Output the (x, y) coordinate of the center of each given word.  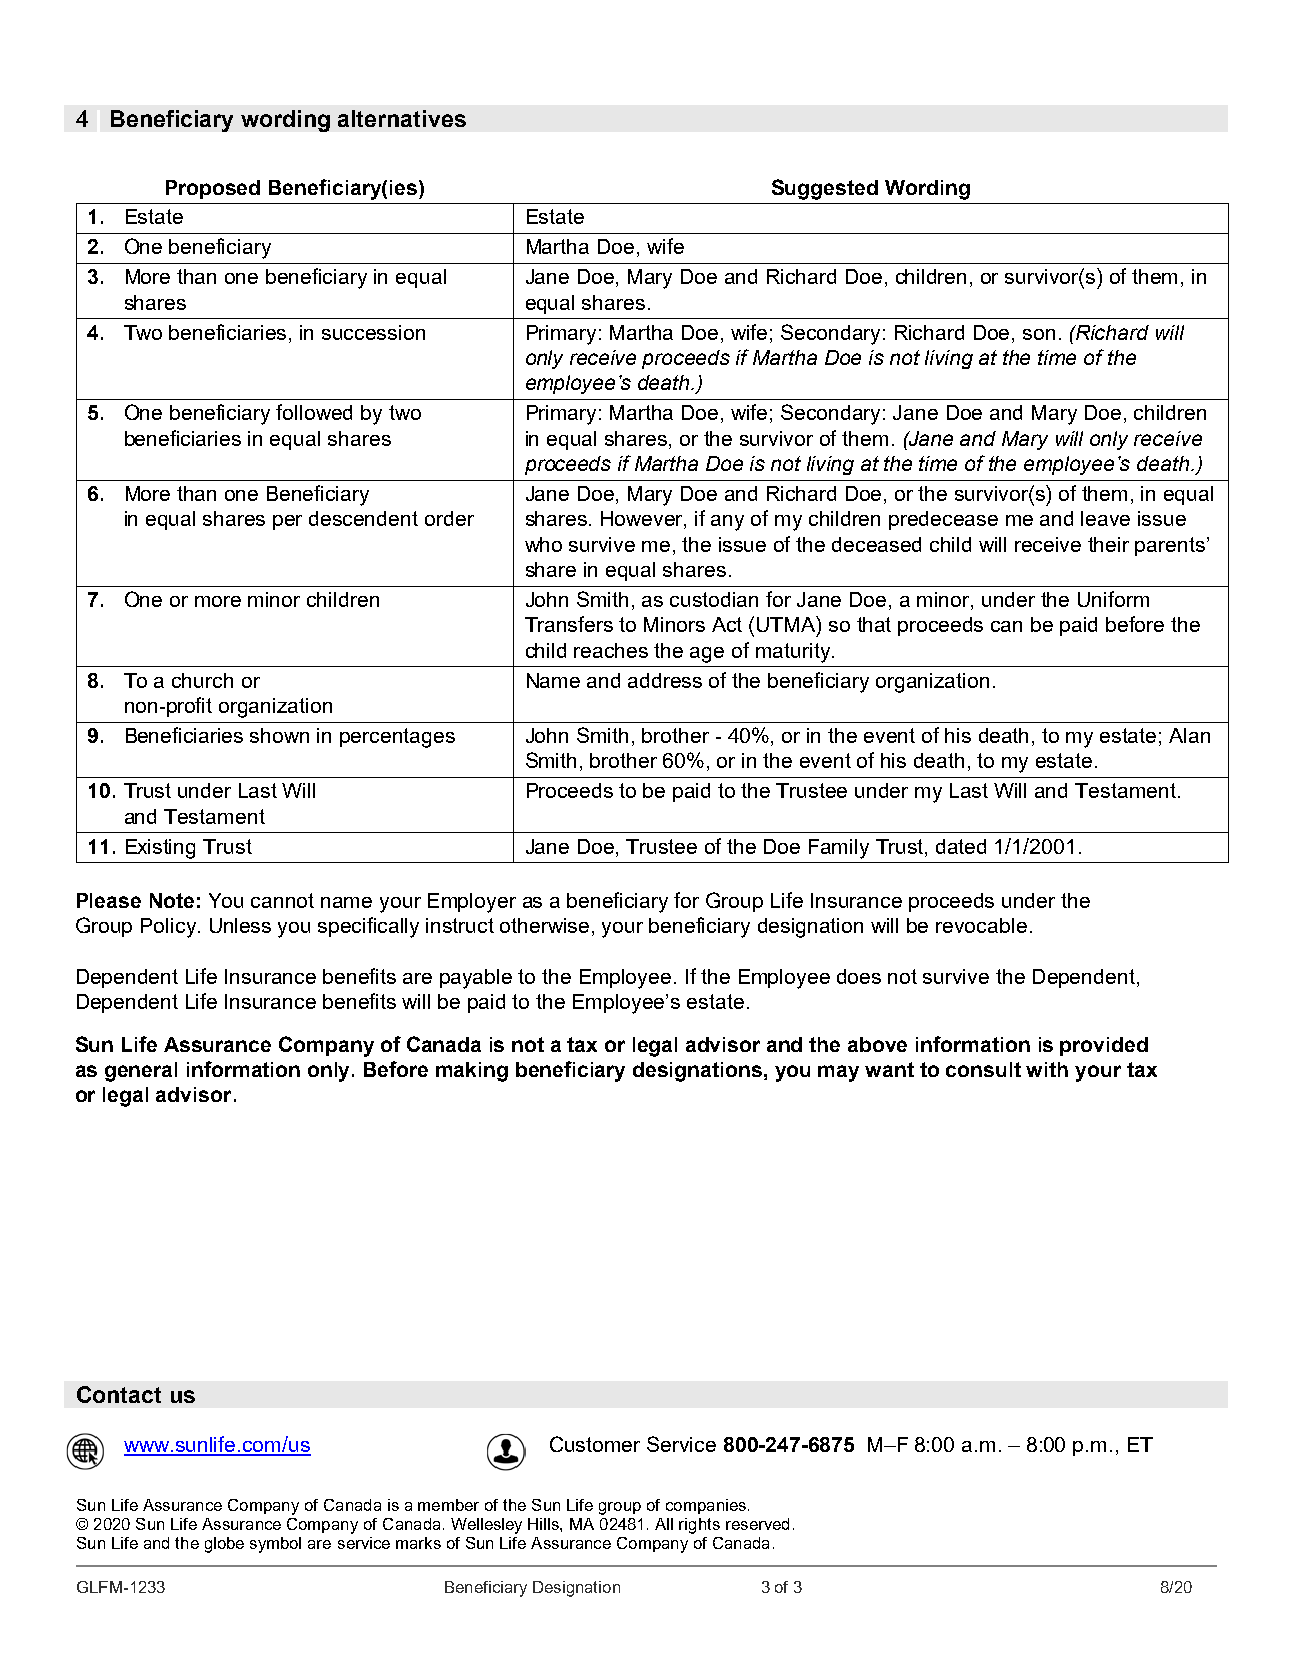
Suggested (825, 189)
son (1039, 334)
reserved (757, 1524)
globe (224, 1545)
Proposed (213, 189)
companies (706, 1506)
